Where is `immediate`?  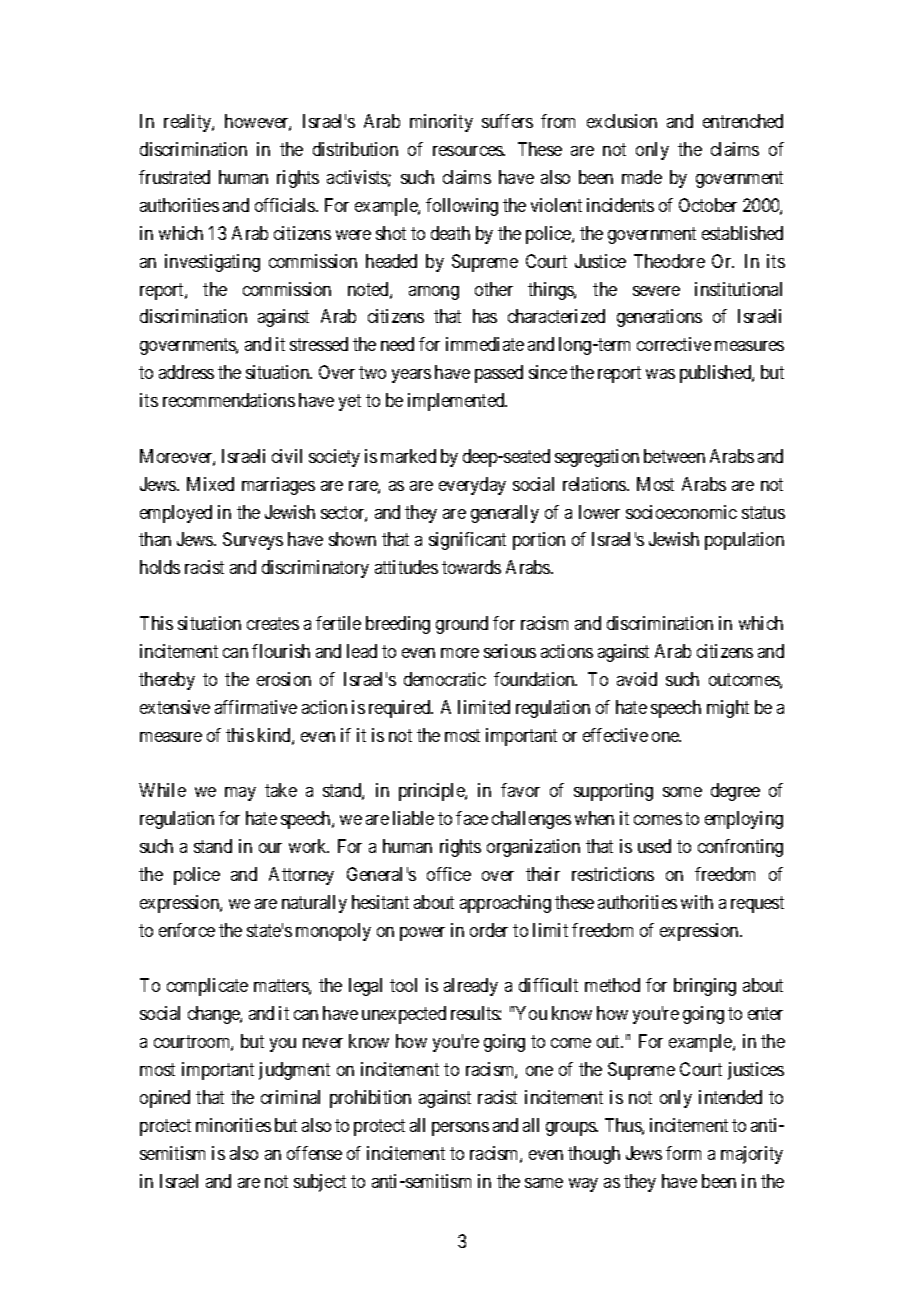
immediate is located at coordinates (485, 344).
